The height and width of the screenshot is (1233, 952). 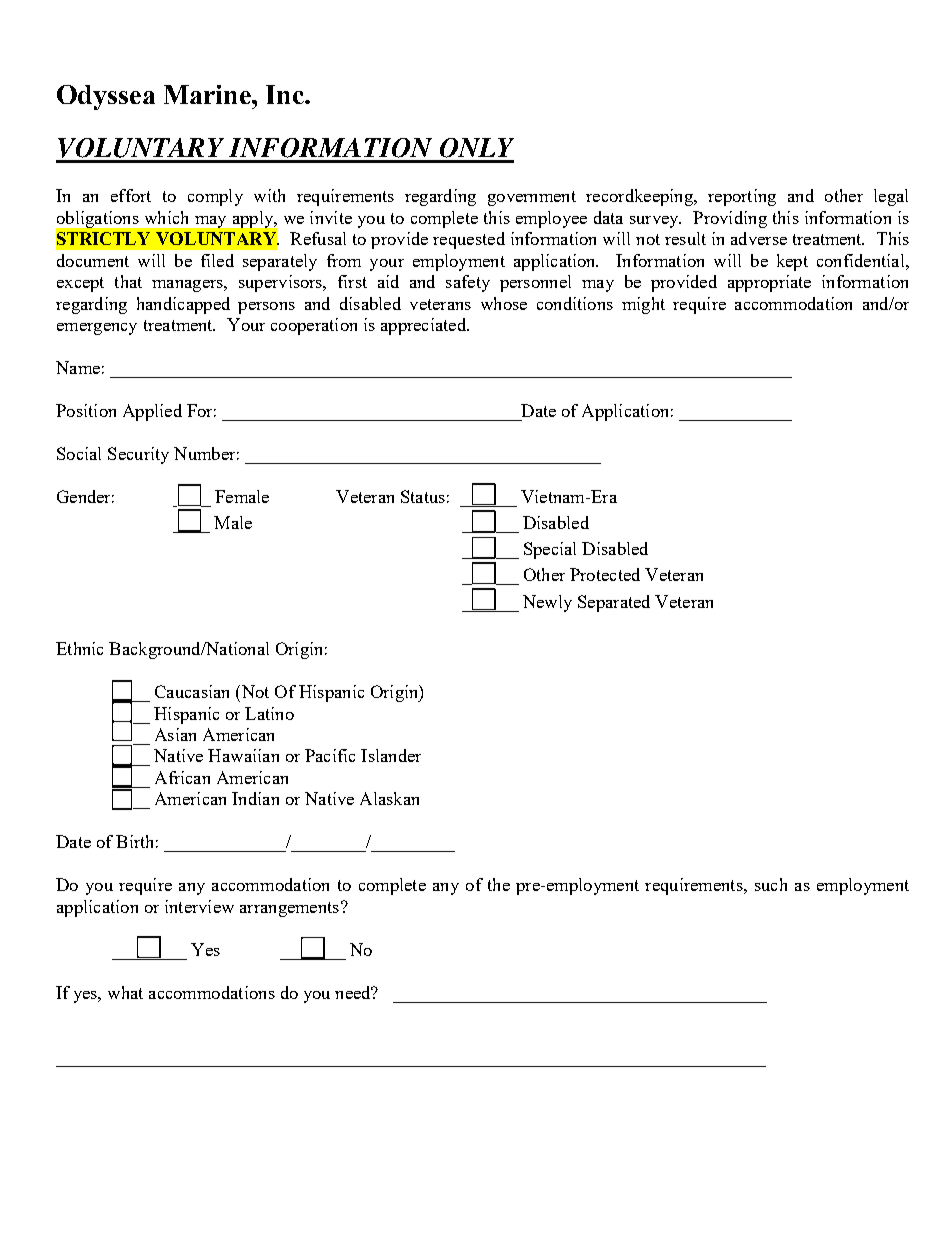 What do you see at coordinates (614, 603) in the screenshot?
I see `Separated` at bounding box center [614, 603].
